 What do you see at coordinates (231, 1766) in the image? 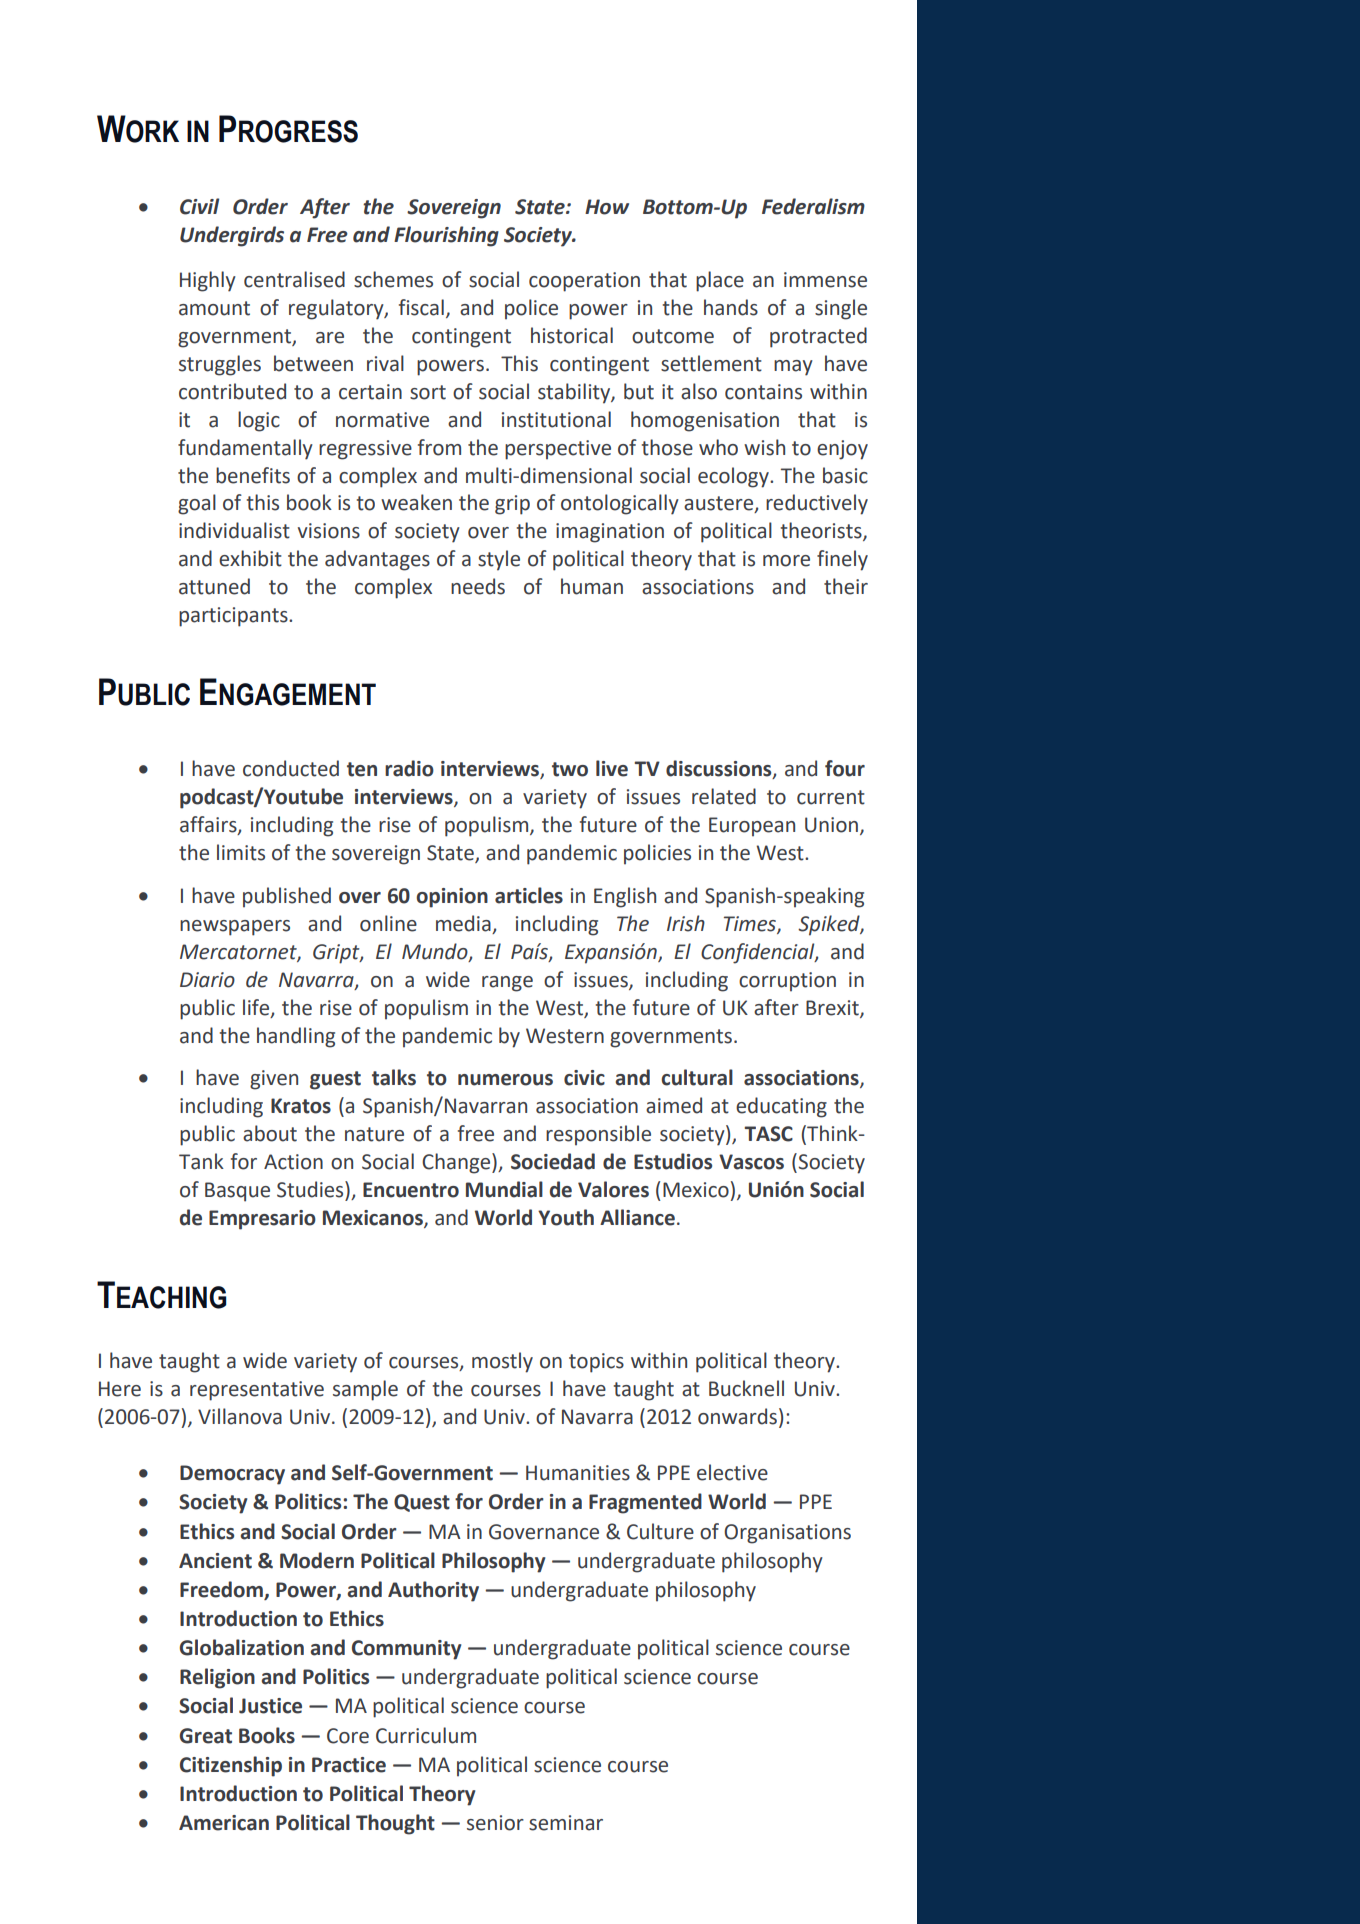
I see `Citizenship` at bounding box center [231, 1766].
